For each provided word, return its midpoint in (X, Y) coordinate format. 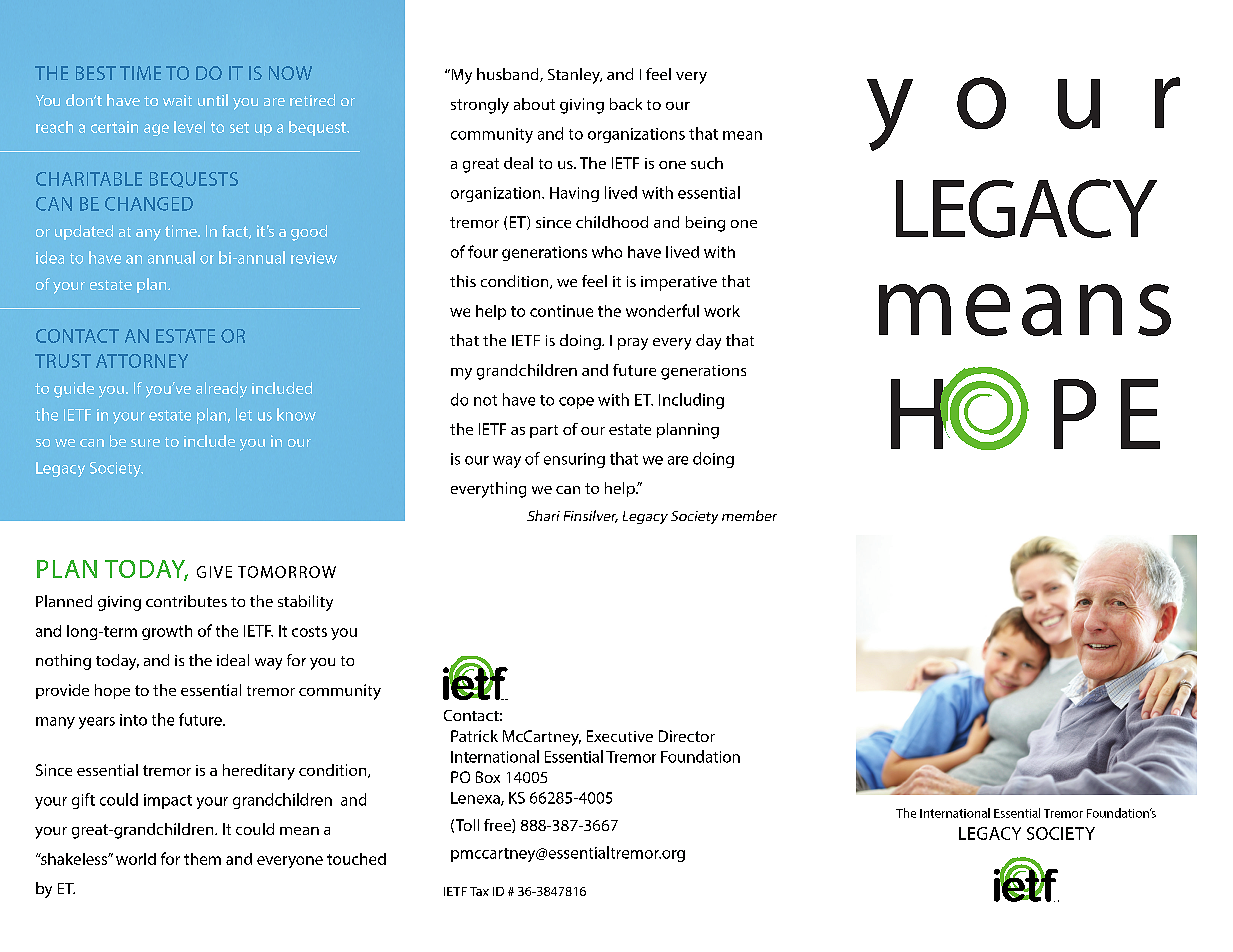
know (296, 414)
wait (177, 100)
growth (167, 632)
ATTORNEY (142, 361)
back (626, 104)
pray (633, 344)
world (136, 859)
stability (305, 603)
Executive (620, 736)
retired (312, 100)
